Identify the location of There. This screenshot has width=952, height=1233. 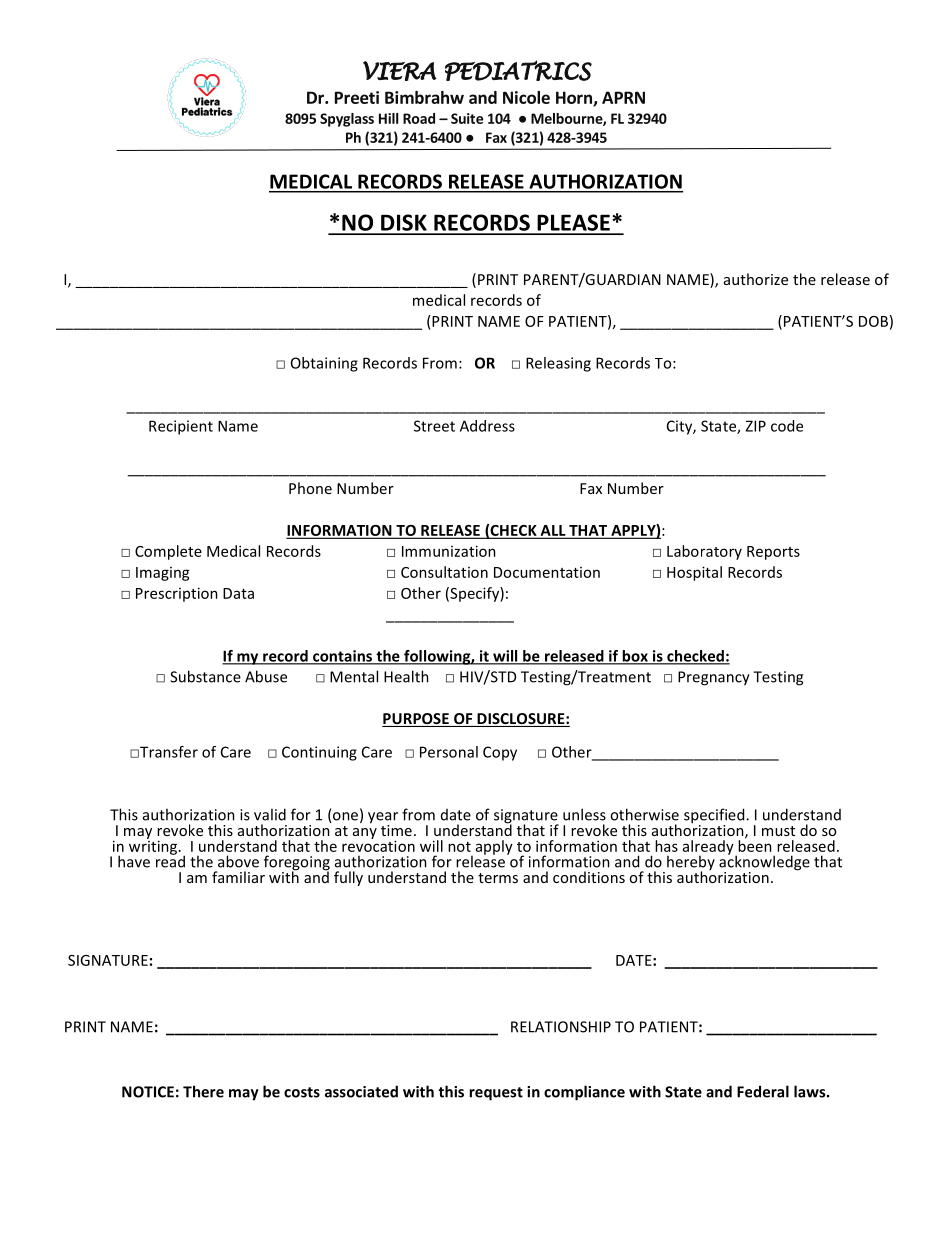
(203, 1091).
